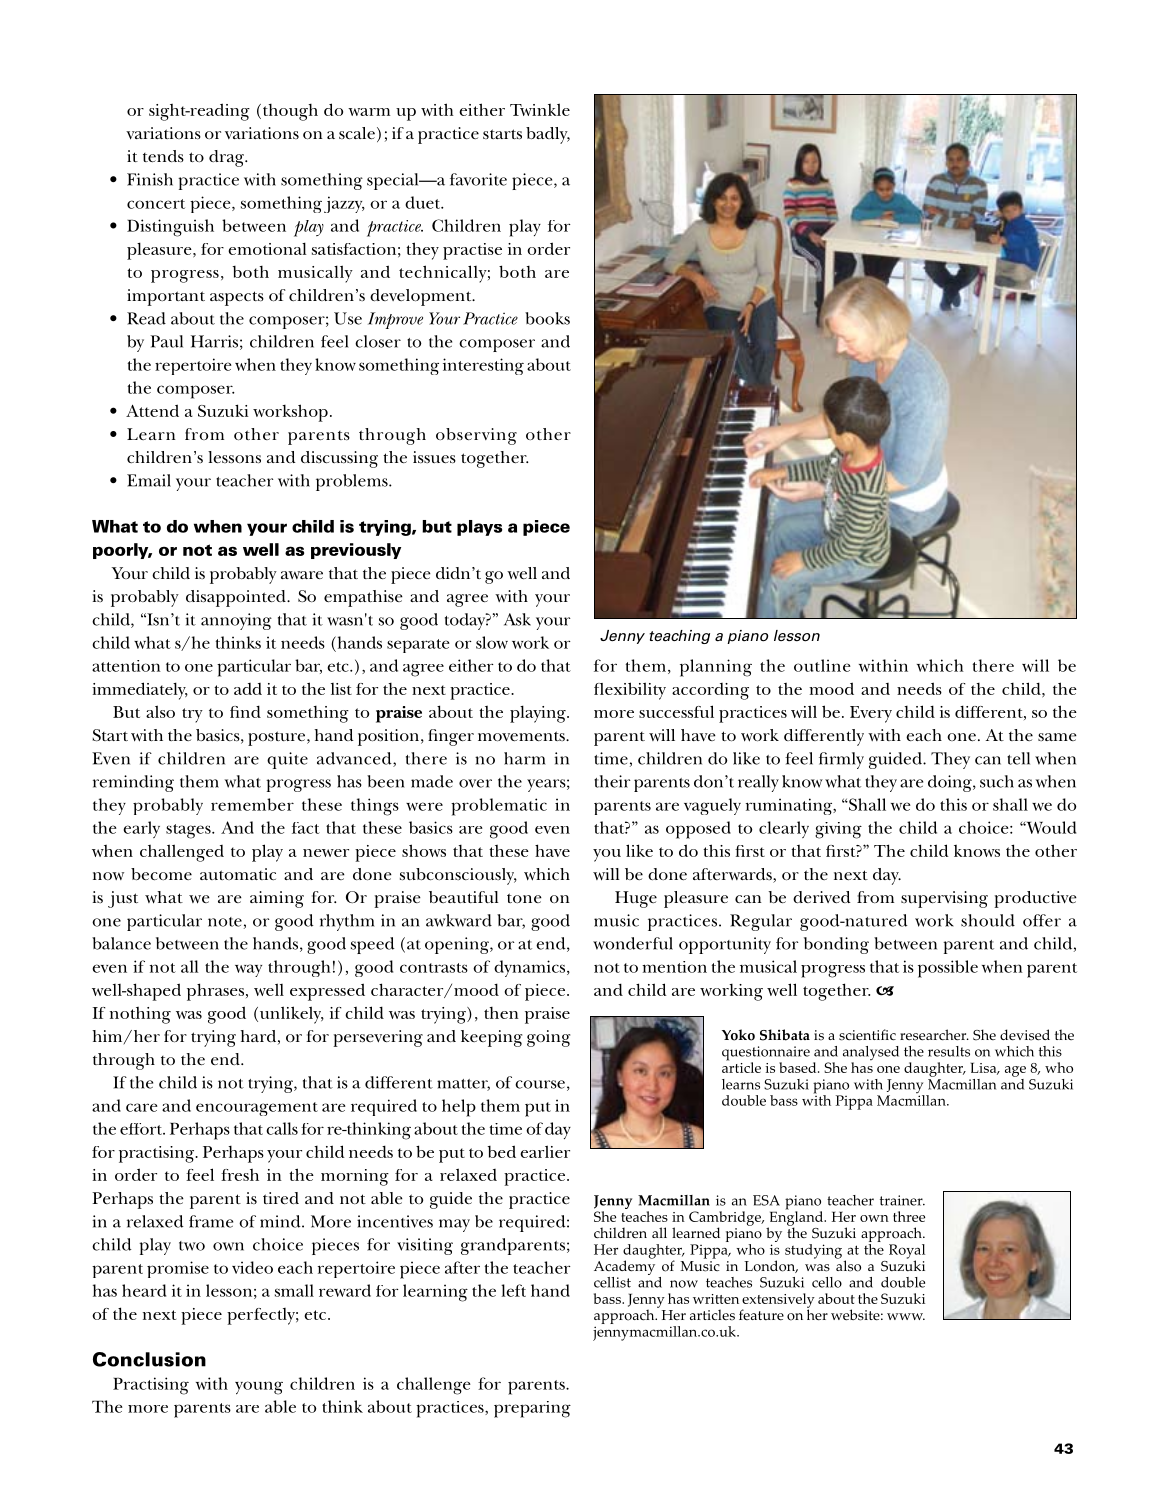  Describe the element at coordinates (476, 436) in the image. I see `observing` at that location.
